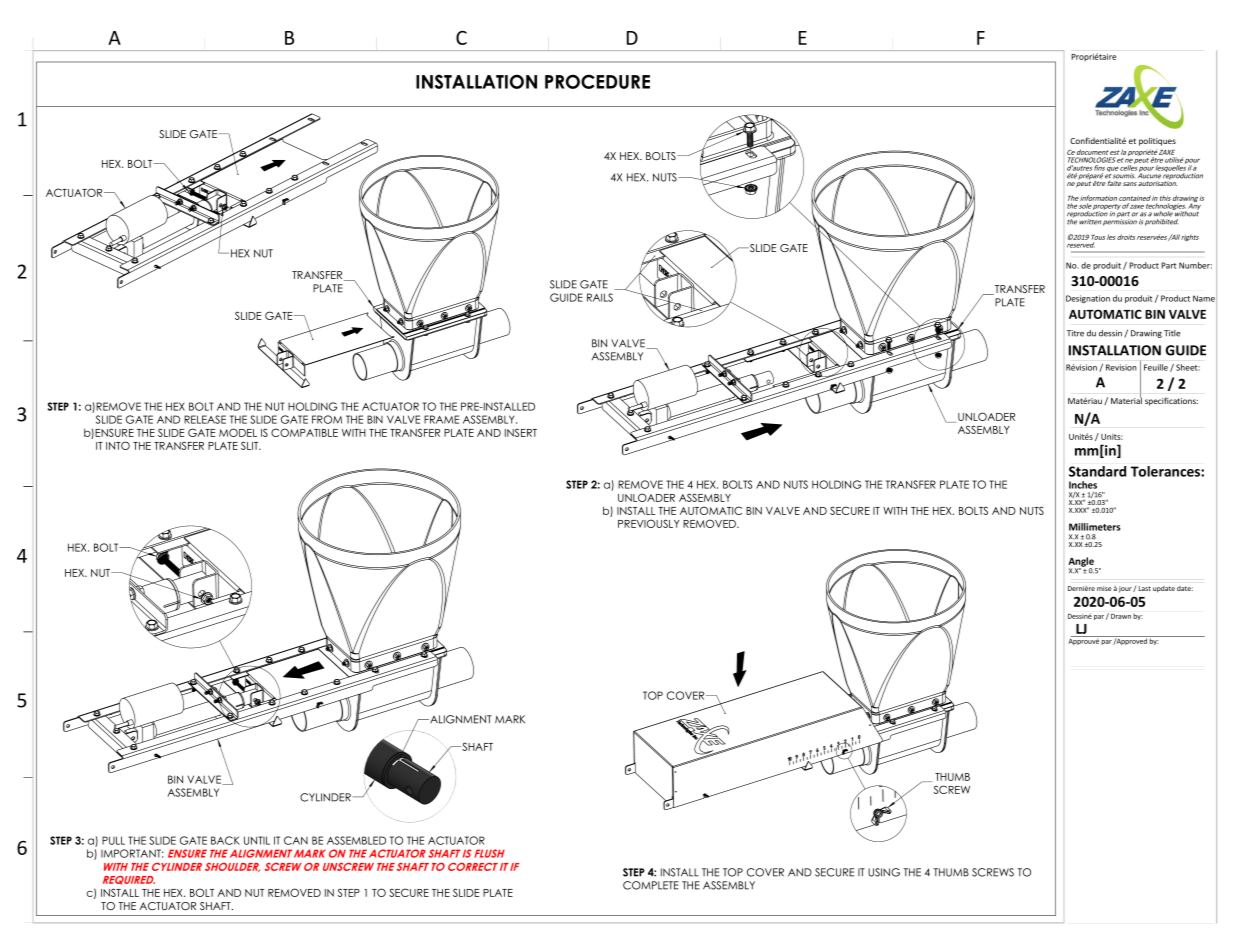 The height and width of the screenshot is (952, 1233). Describe the element at coordinates (225, 840) in the screenshot. I see `BACK` at that location.
